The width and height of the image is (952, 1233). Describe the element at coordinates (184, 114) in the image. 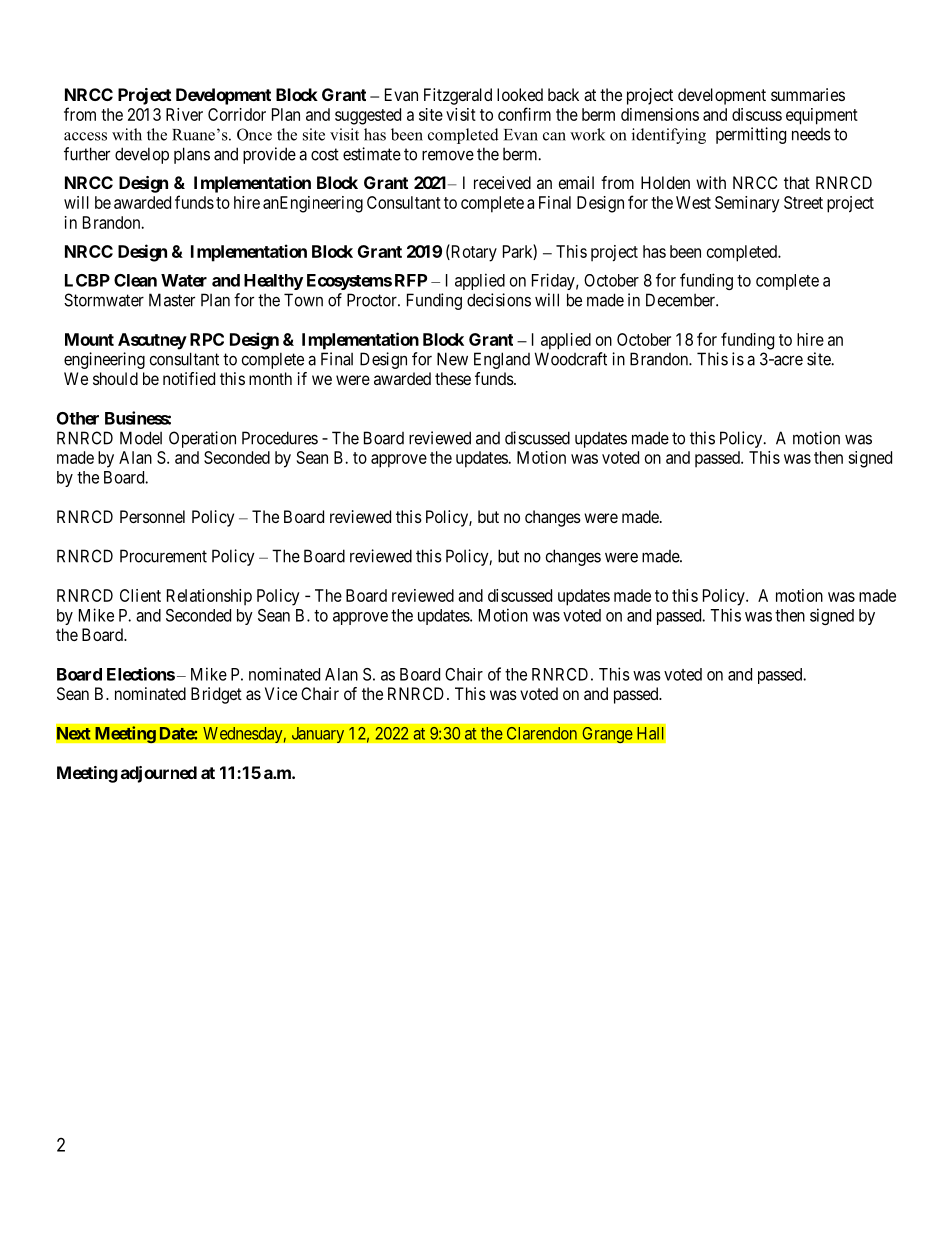

I see `River` at that location.
